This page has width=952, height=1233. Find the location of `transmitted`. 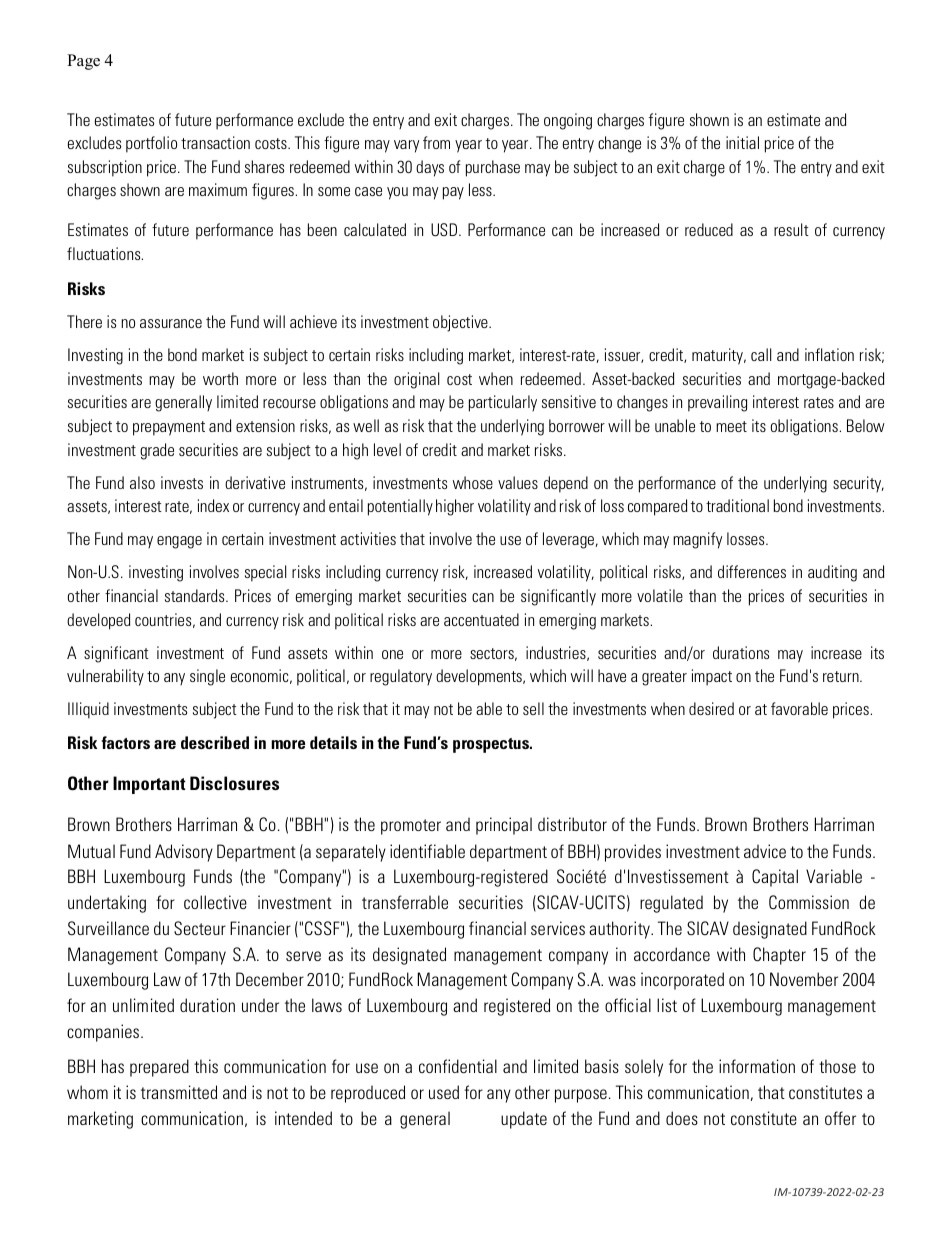

transmitted is located at coordinates (179, 1092).
